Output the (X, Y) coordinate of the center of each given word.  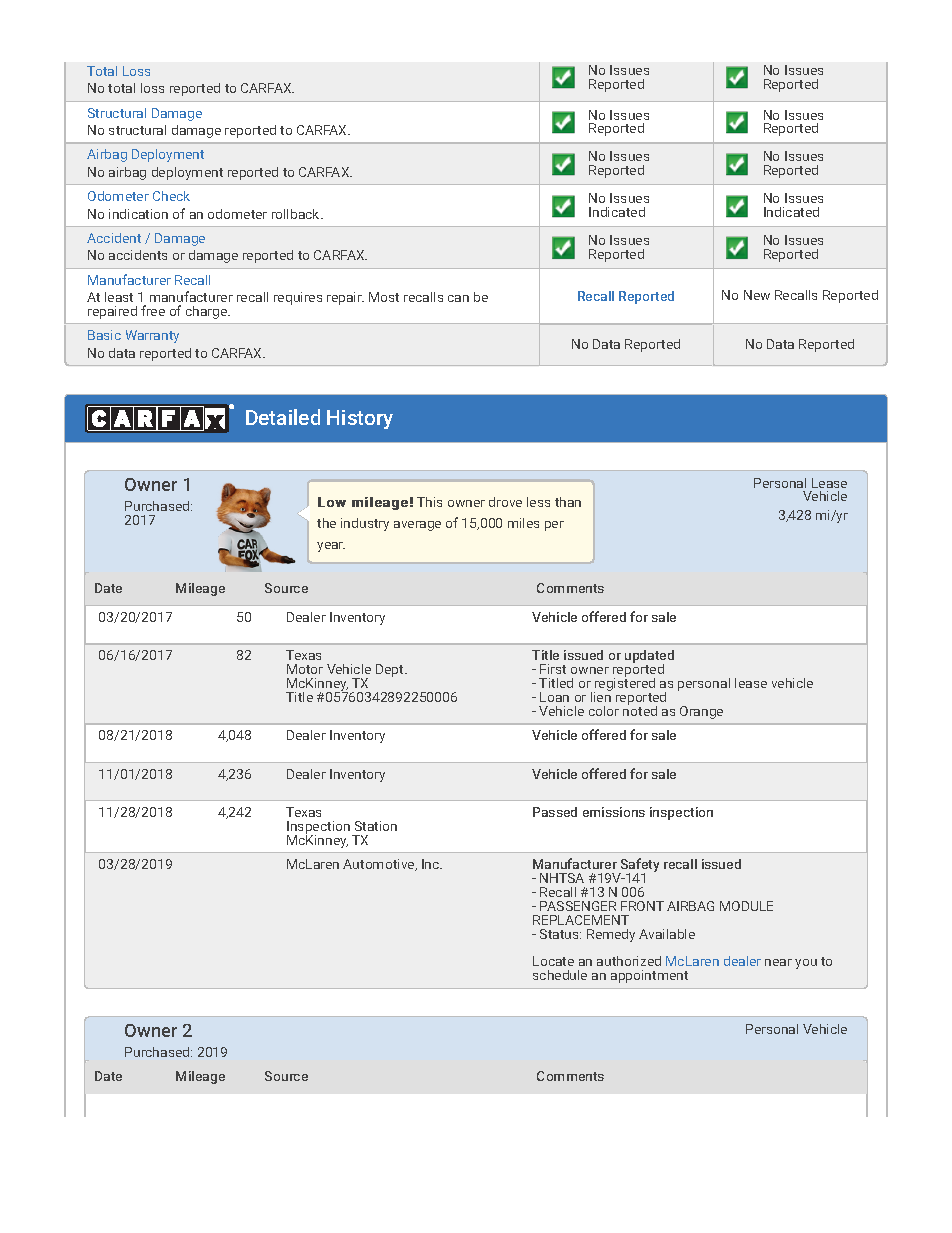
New (757, 295)
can (458, 298)
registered (624, 685)
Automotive (380, 865)
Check (171, 196)
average (417, 526)
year (331, 547)
